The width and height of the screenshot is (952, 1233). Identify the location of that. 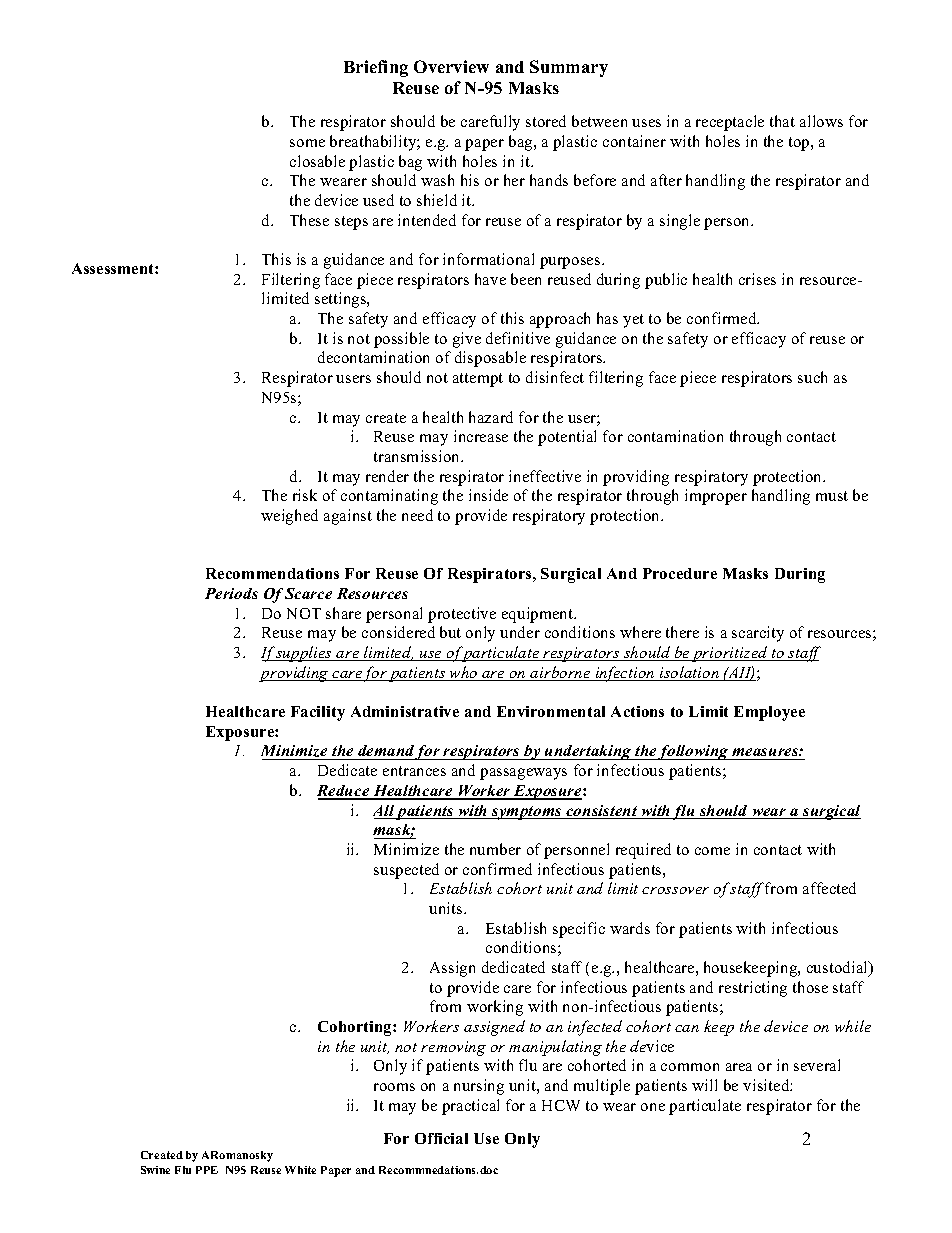
(782, 121).
